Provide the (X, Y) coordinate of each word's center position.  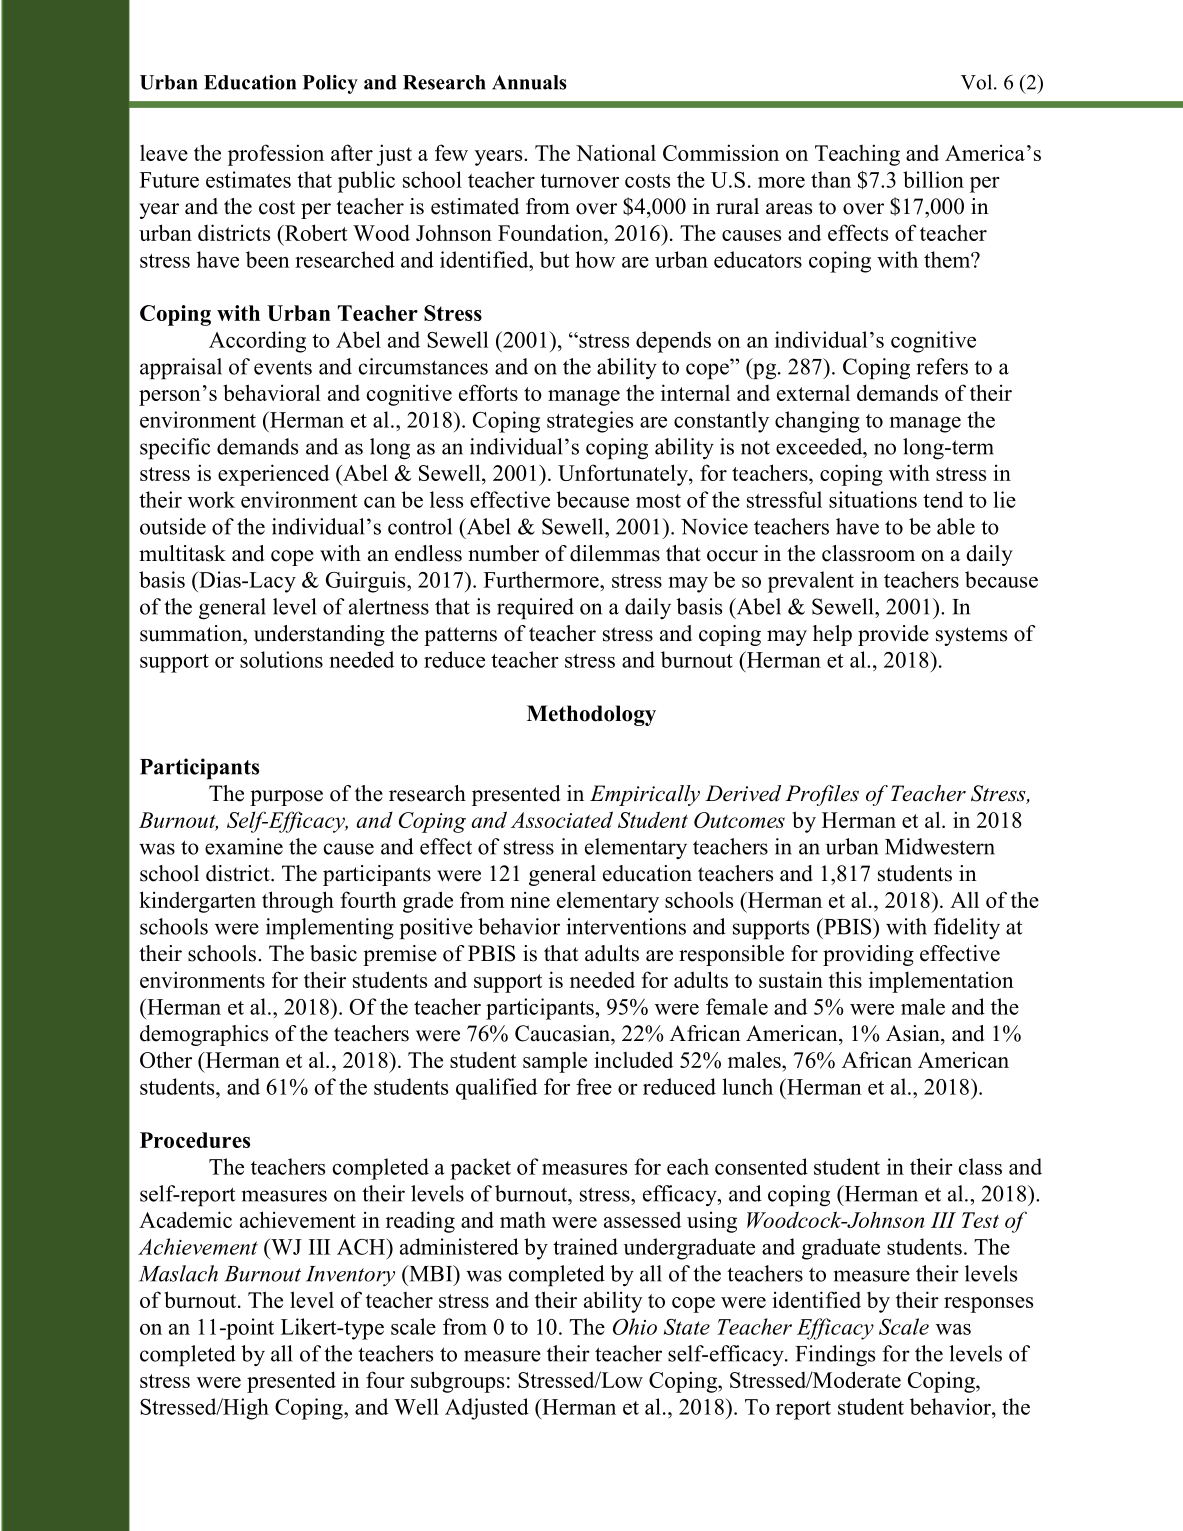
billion (933, 179)
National (616, 152)
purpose (286, 798)
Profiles (822, 795)
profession (276, 155)
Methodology (591, 715)
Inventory (350, 1276)
